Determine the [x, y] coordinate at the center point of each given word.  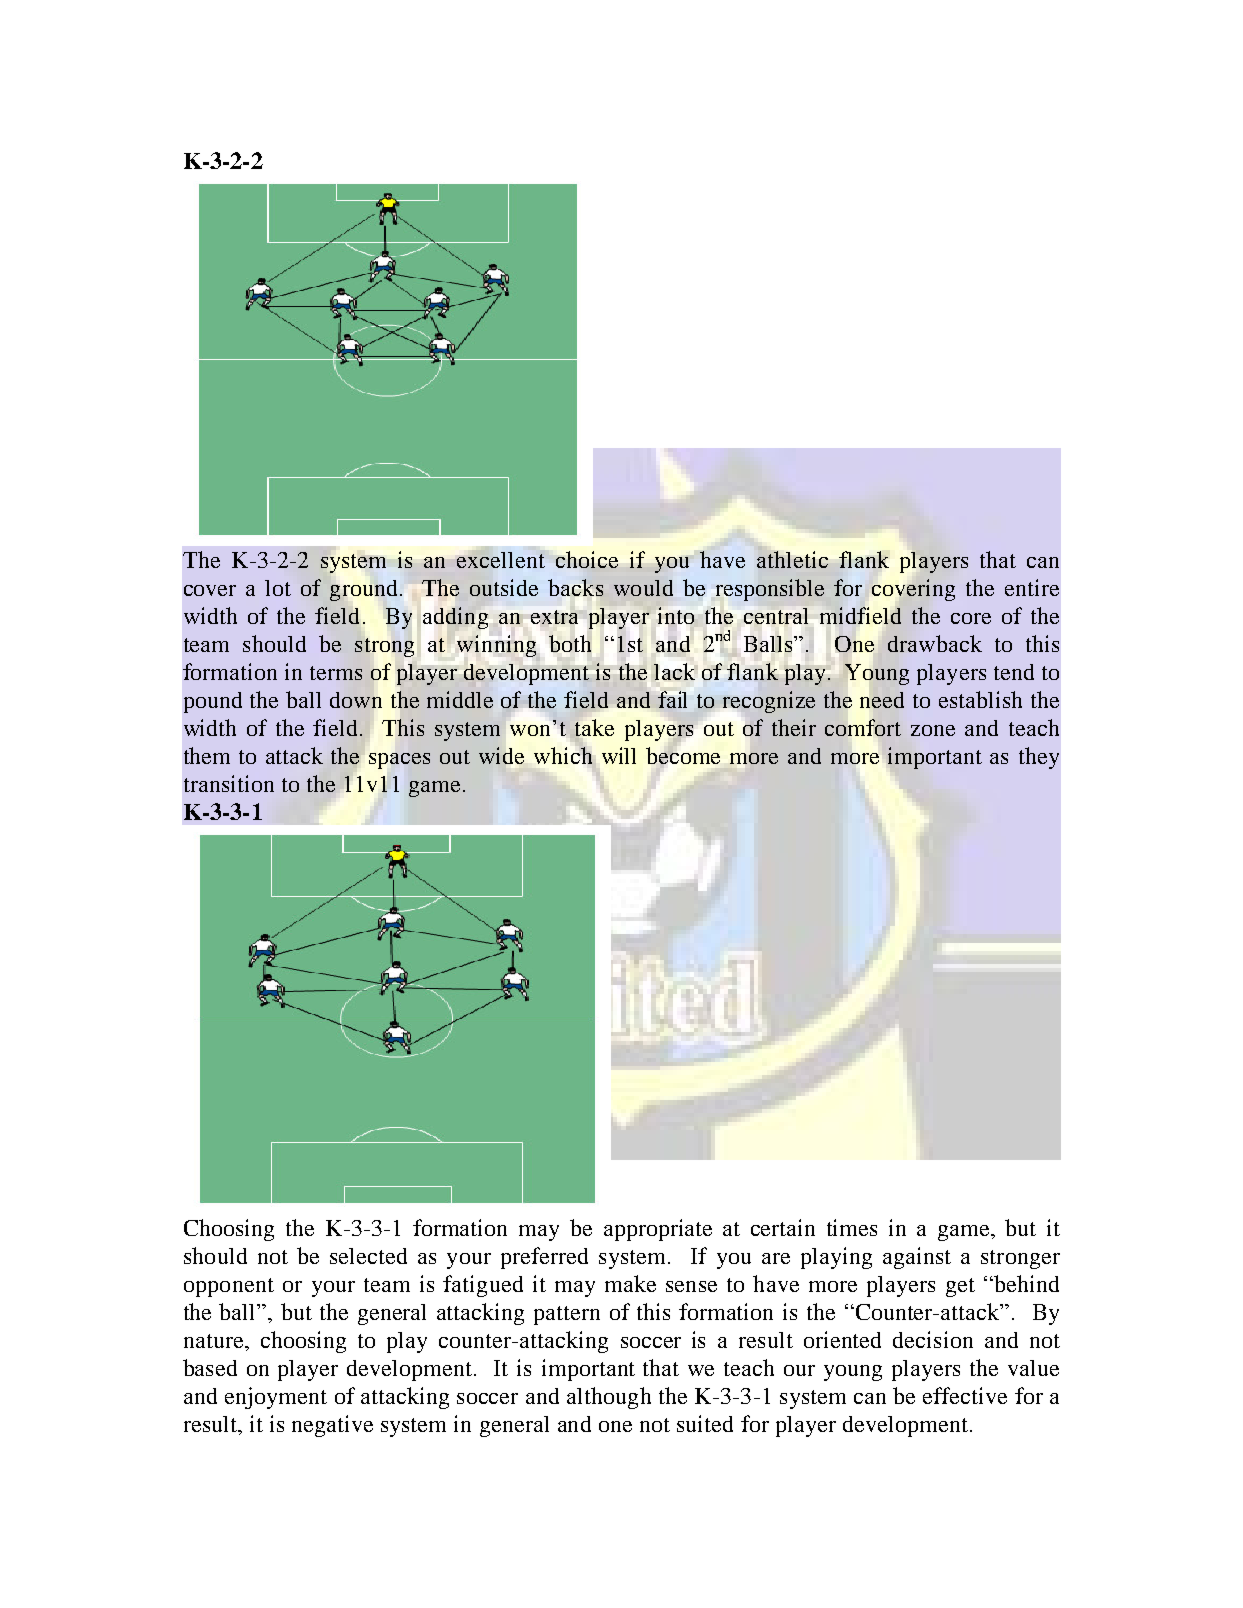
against [917, 1258]
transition [229, 783]
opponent [229, 1287]
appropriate [658, 1230]
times [852, 1227]
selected [368, 1256]
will [619, 755]
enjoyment [276, 1398]
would [643, 588]
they [1039, 758]
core [971, 618]
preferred [544, 1258]
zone [933, 730]
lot [278, 588]
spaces [399, 761]
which [563, 755]
